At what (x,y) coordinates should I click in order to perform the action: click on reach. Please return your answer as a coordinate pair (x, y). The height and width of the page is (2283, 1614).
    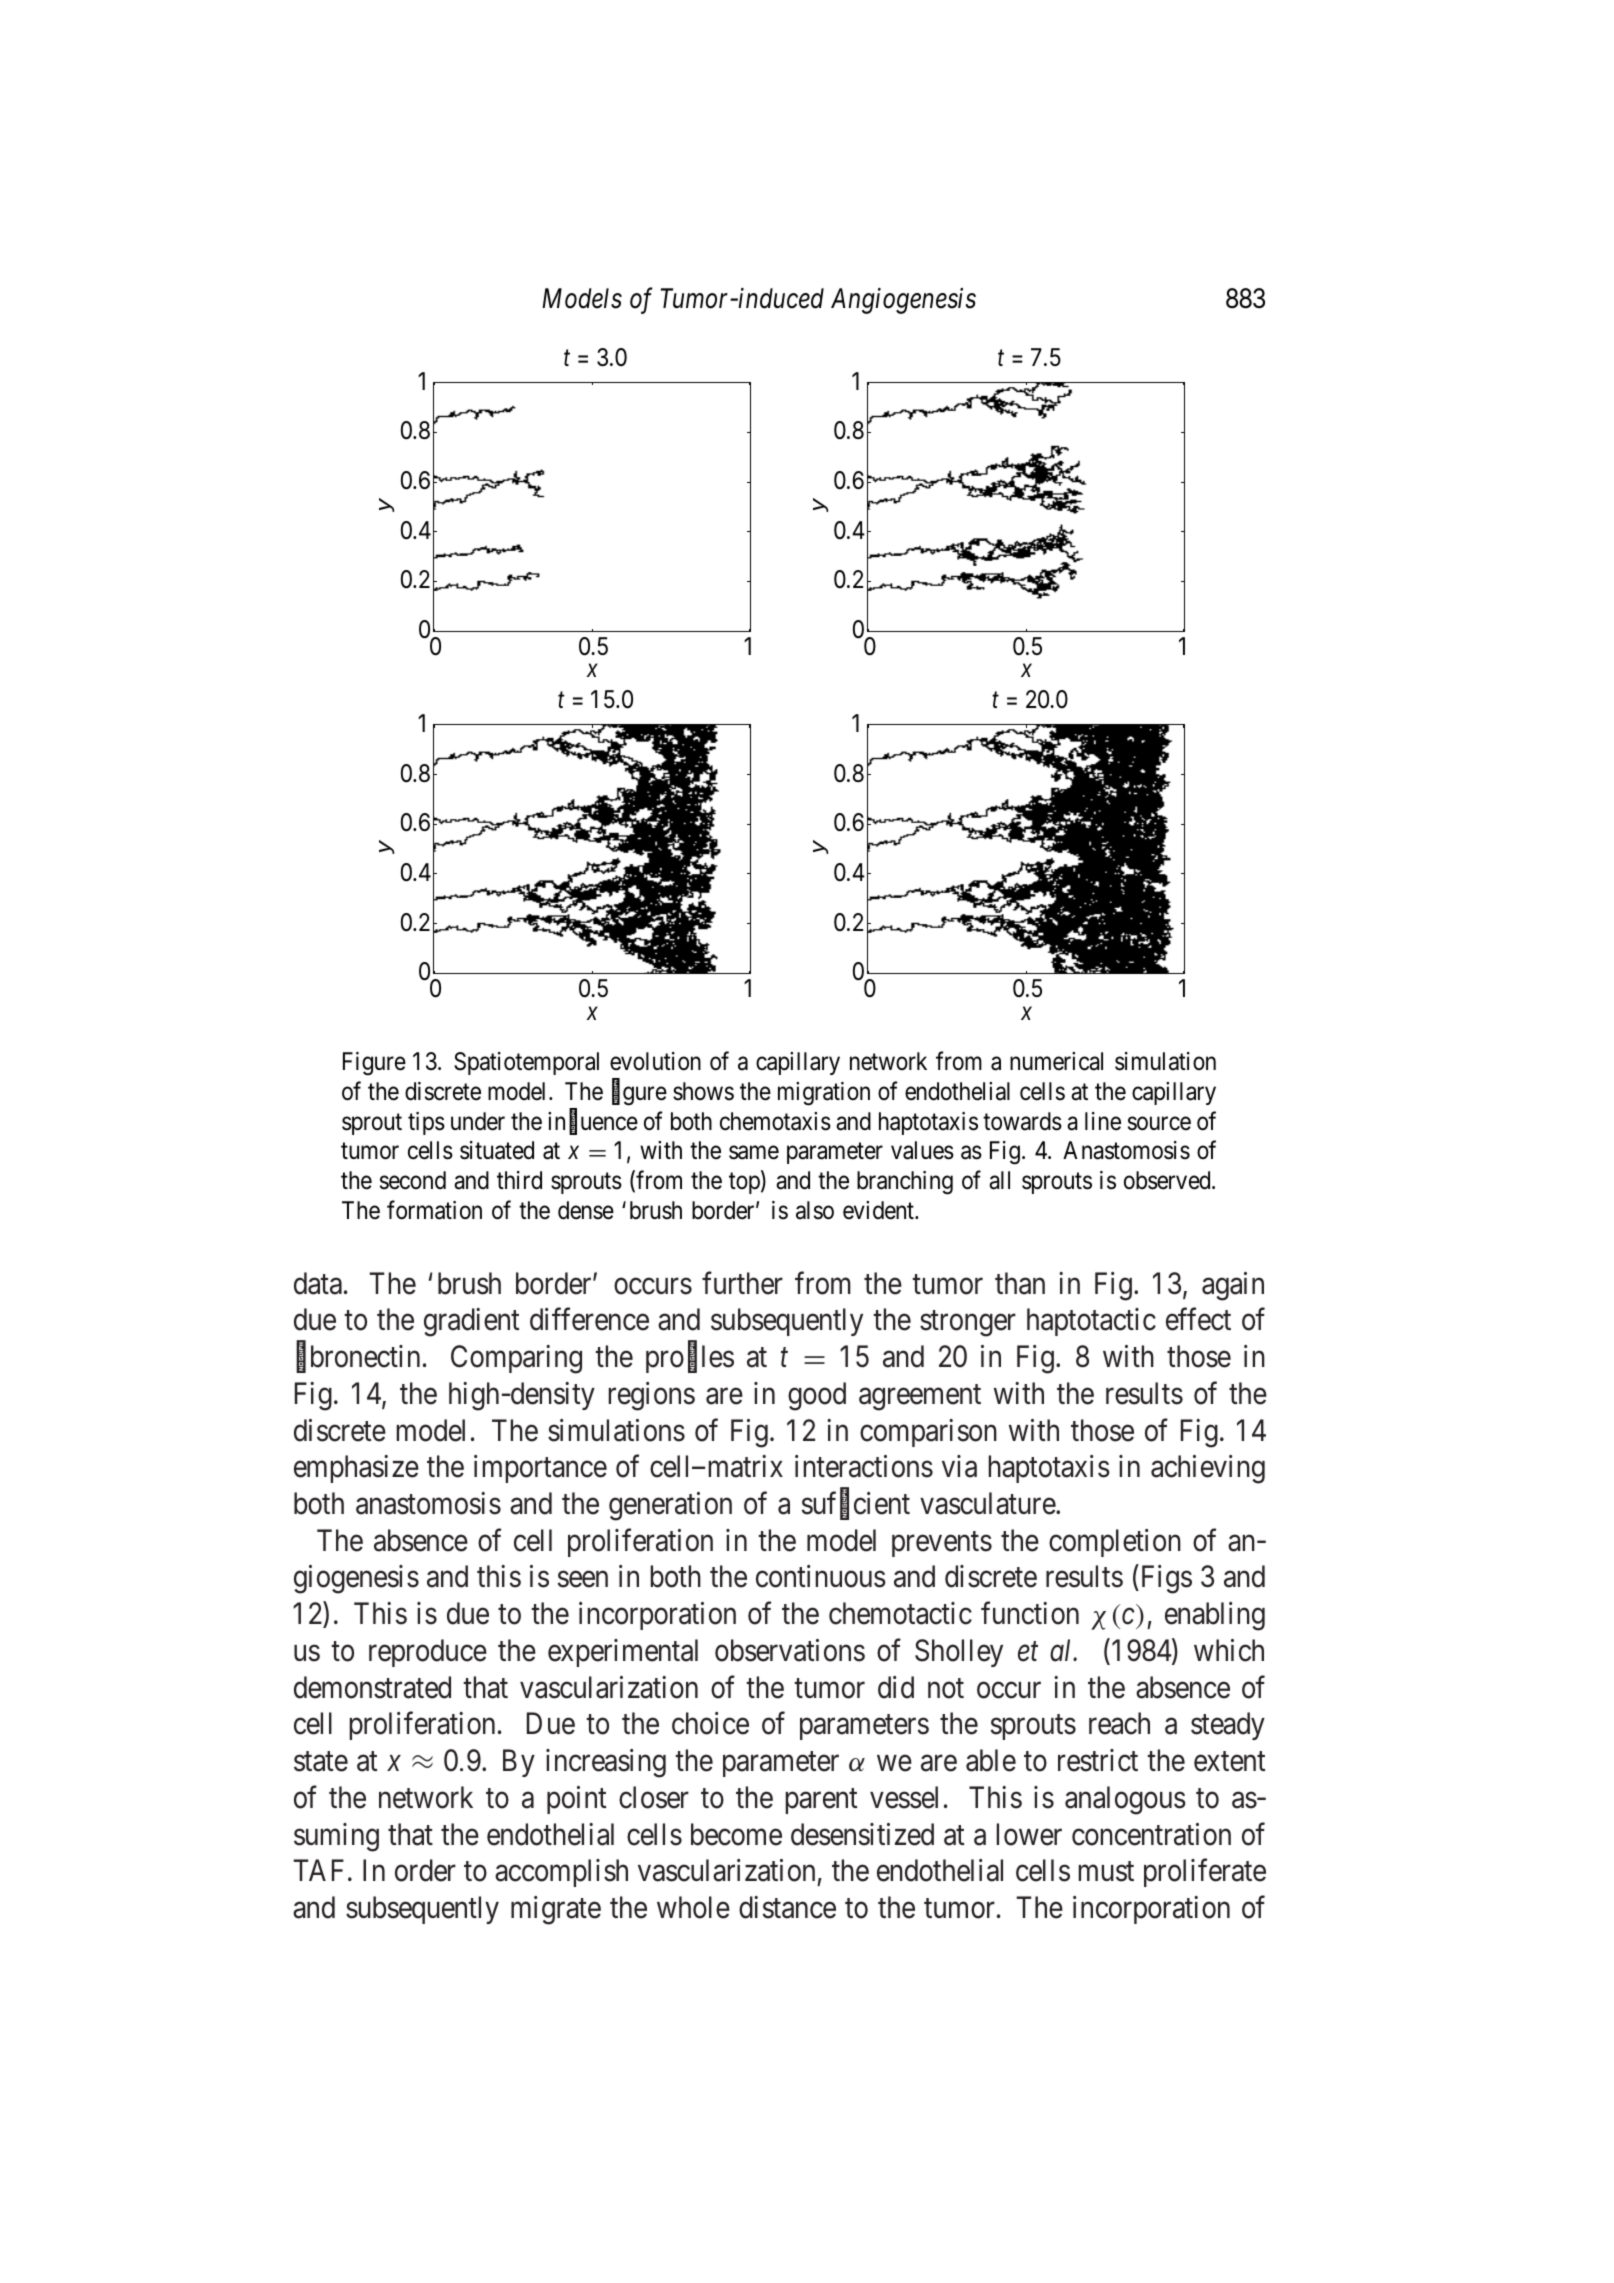
    Looking at the image, I should click on (1119, 1723).
